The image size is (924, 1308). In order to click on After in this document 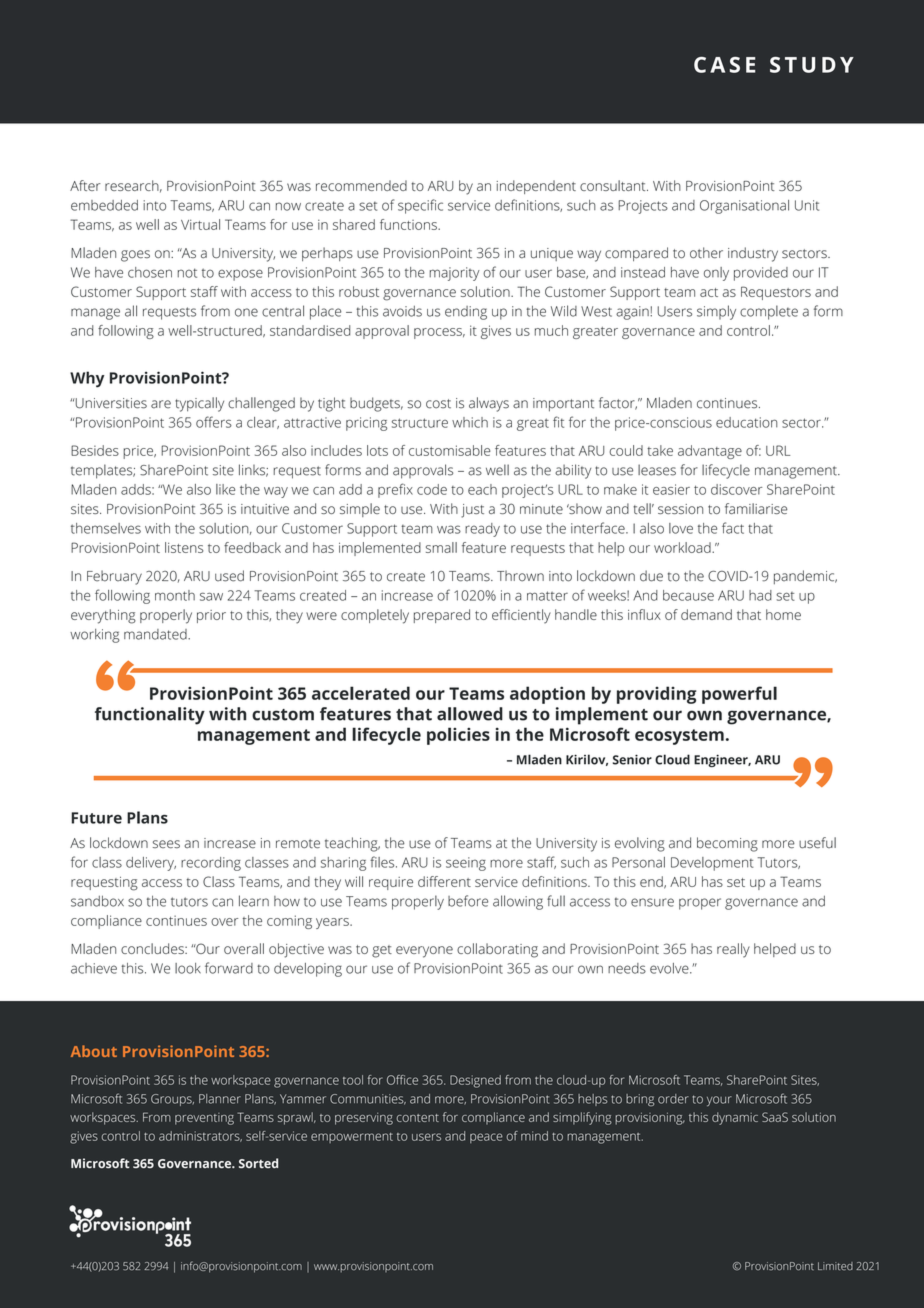, I will do `click(85, 185)`.
